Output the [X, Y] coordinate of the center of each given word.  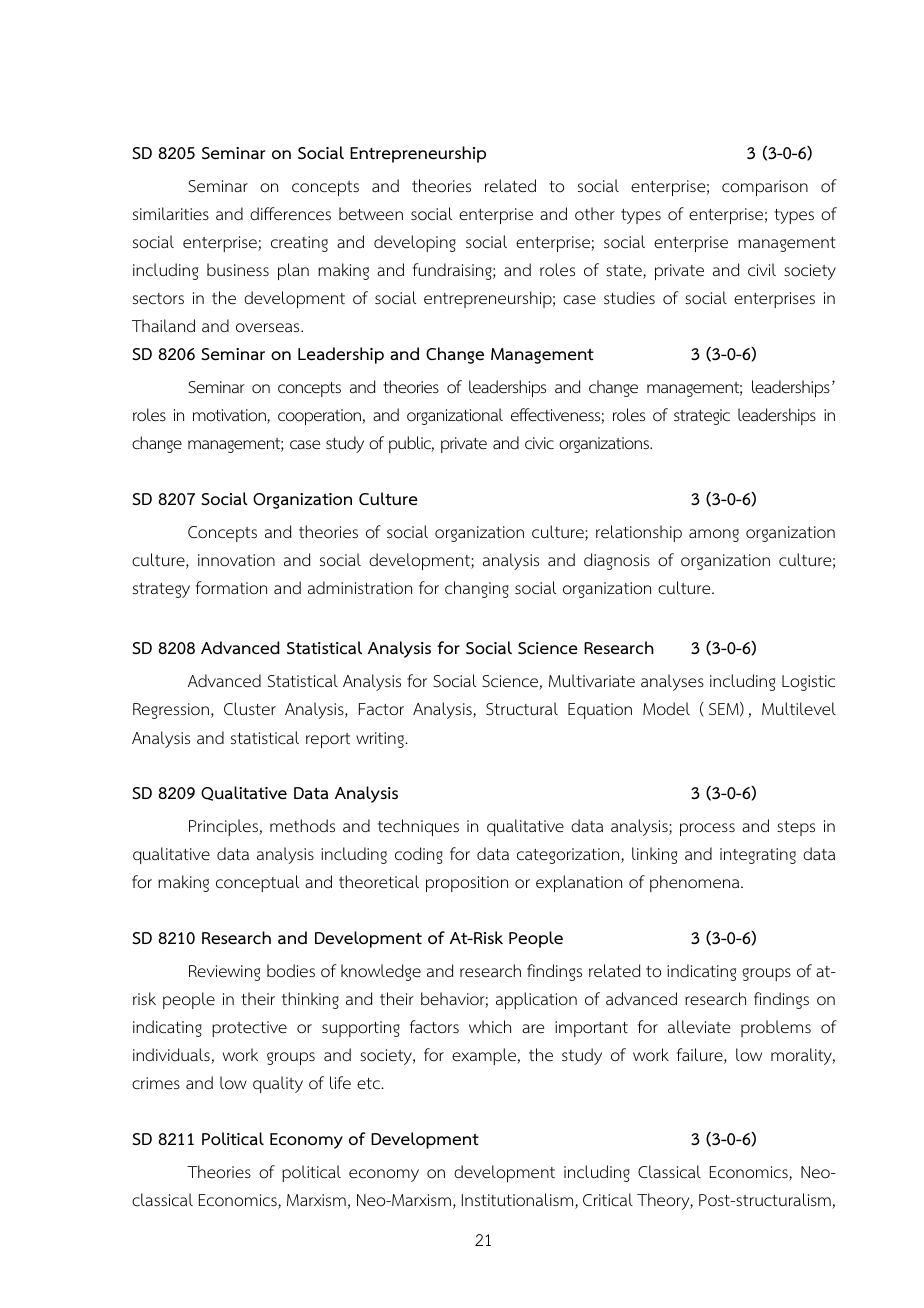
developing [415, 243]
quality [278, 1084]
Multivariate [592, 680]
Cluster [250, 708]
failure [701, 1056]
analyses [672, 682]
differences [290, 214]
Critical [608, 1199]
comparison [765, 188]
